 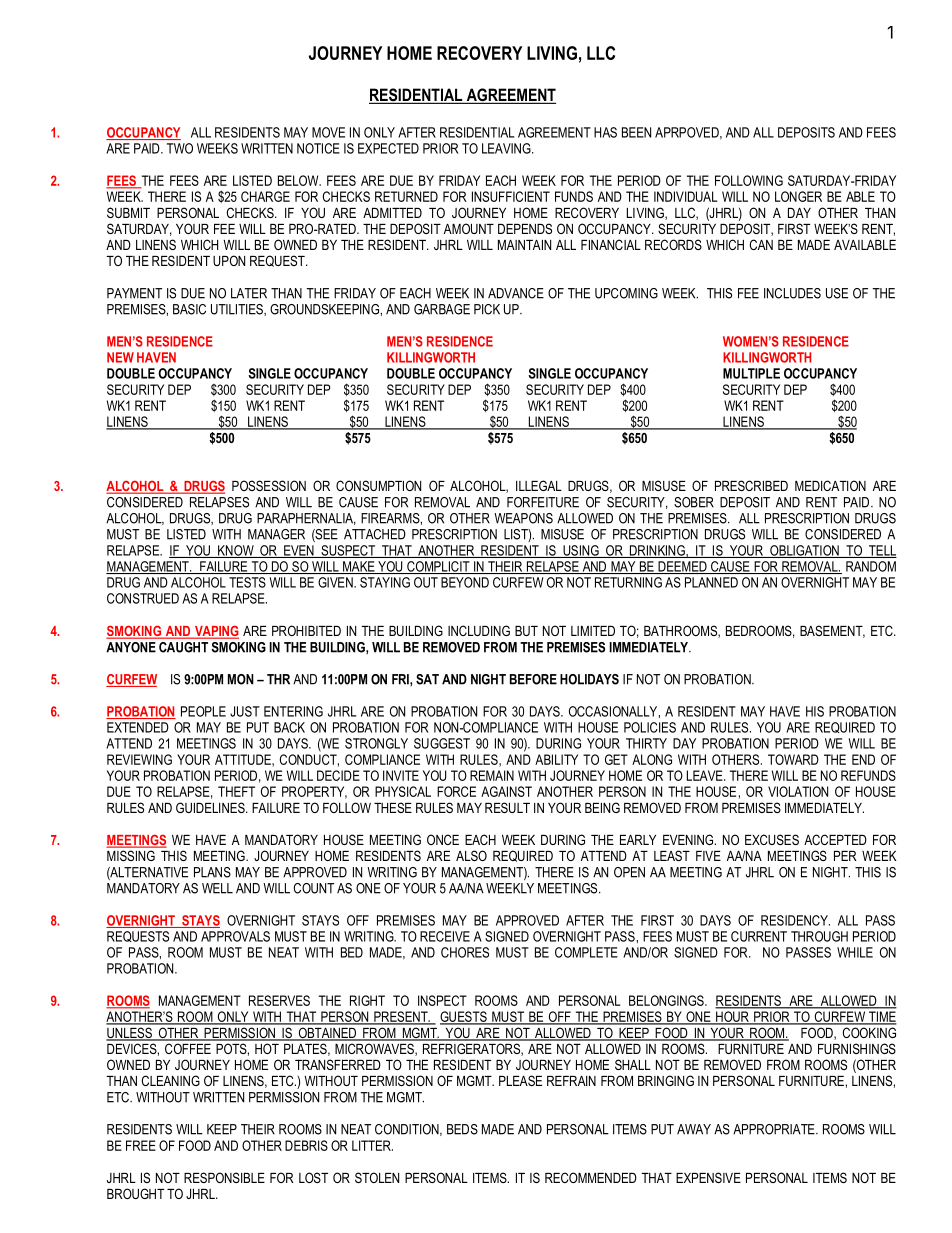 I want to click on CAUGHT, so click(x=183, y=647).
